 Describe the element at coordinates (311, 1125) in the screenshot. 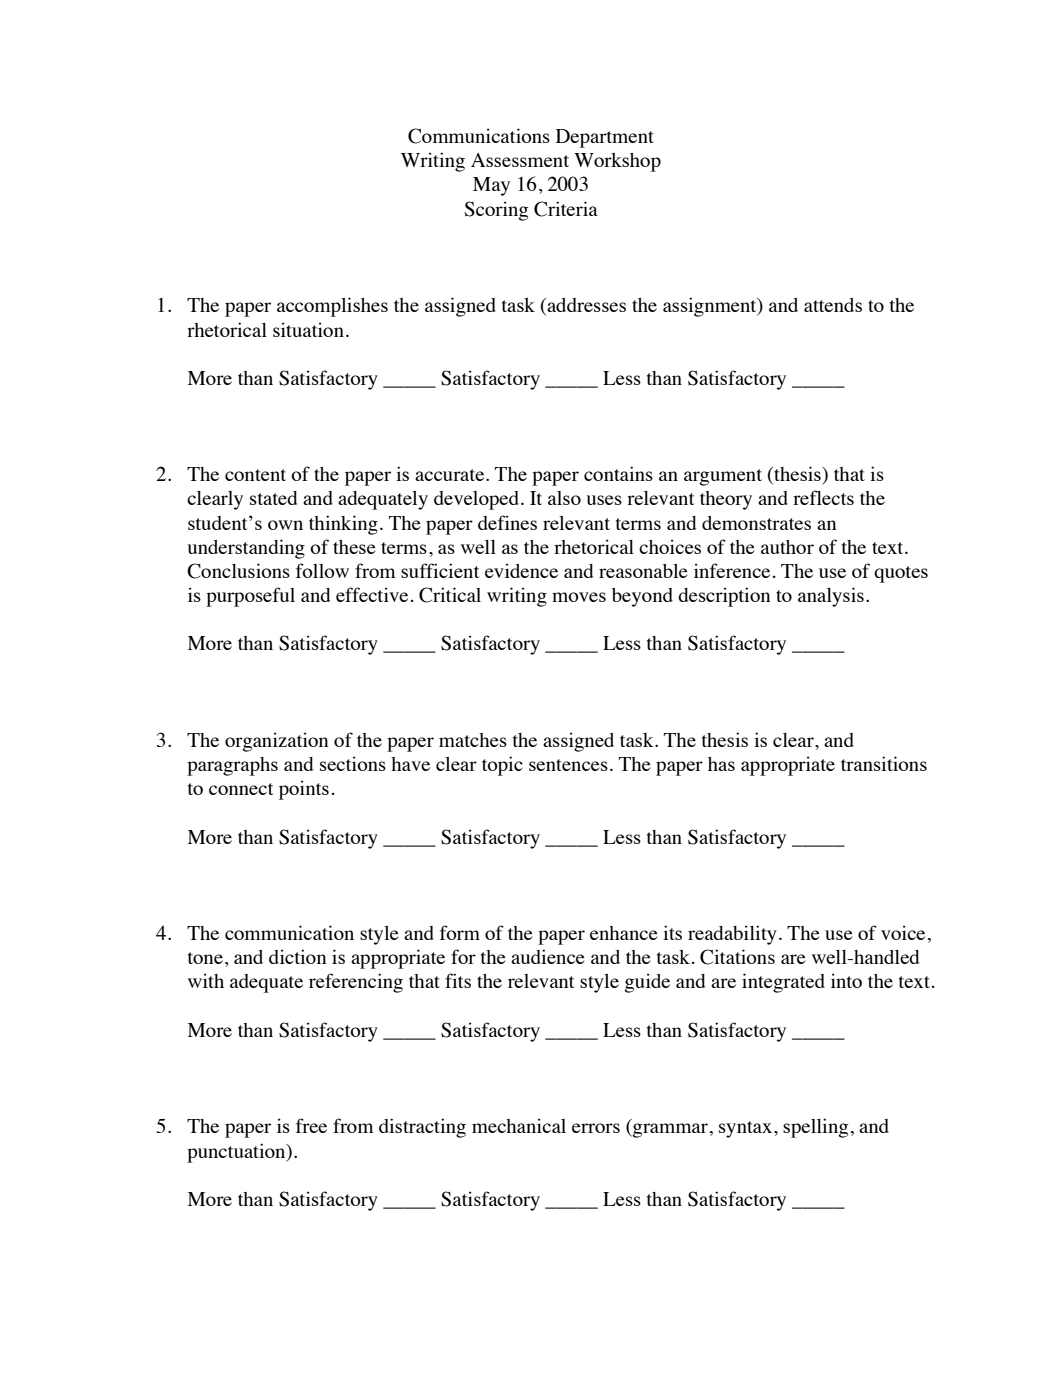

I see `free` at that location.
